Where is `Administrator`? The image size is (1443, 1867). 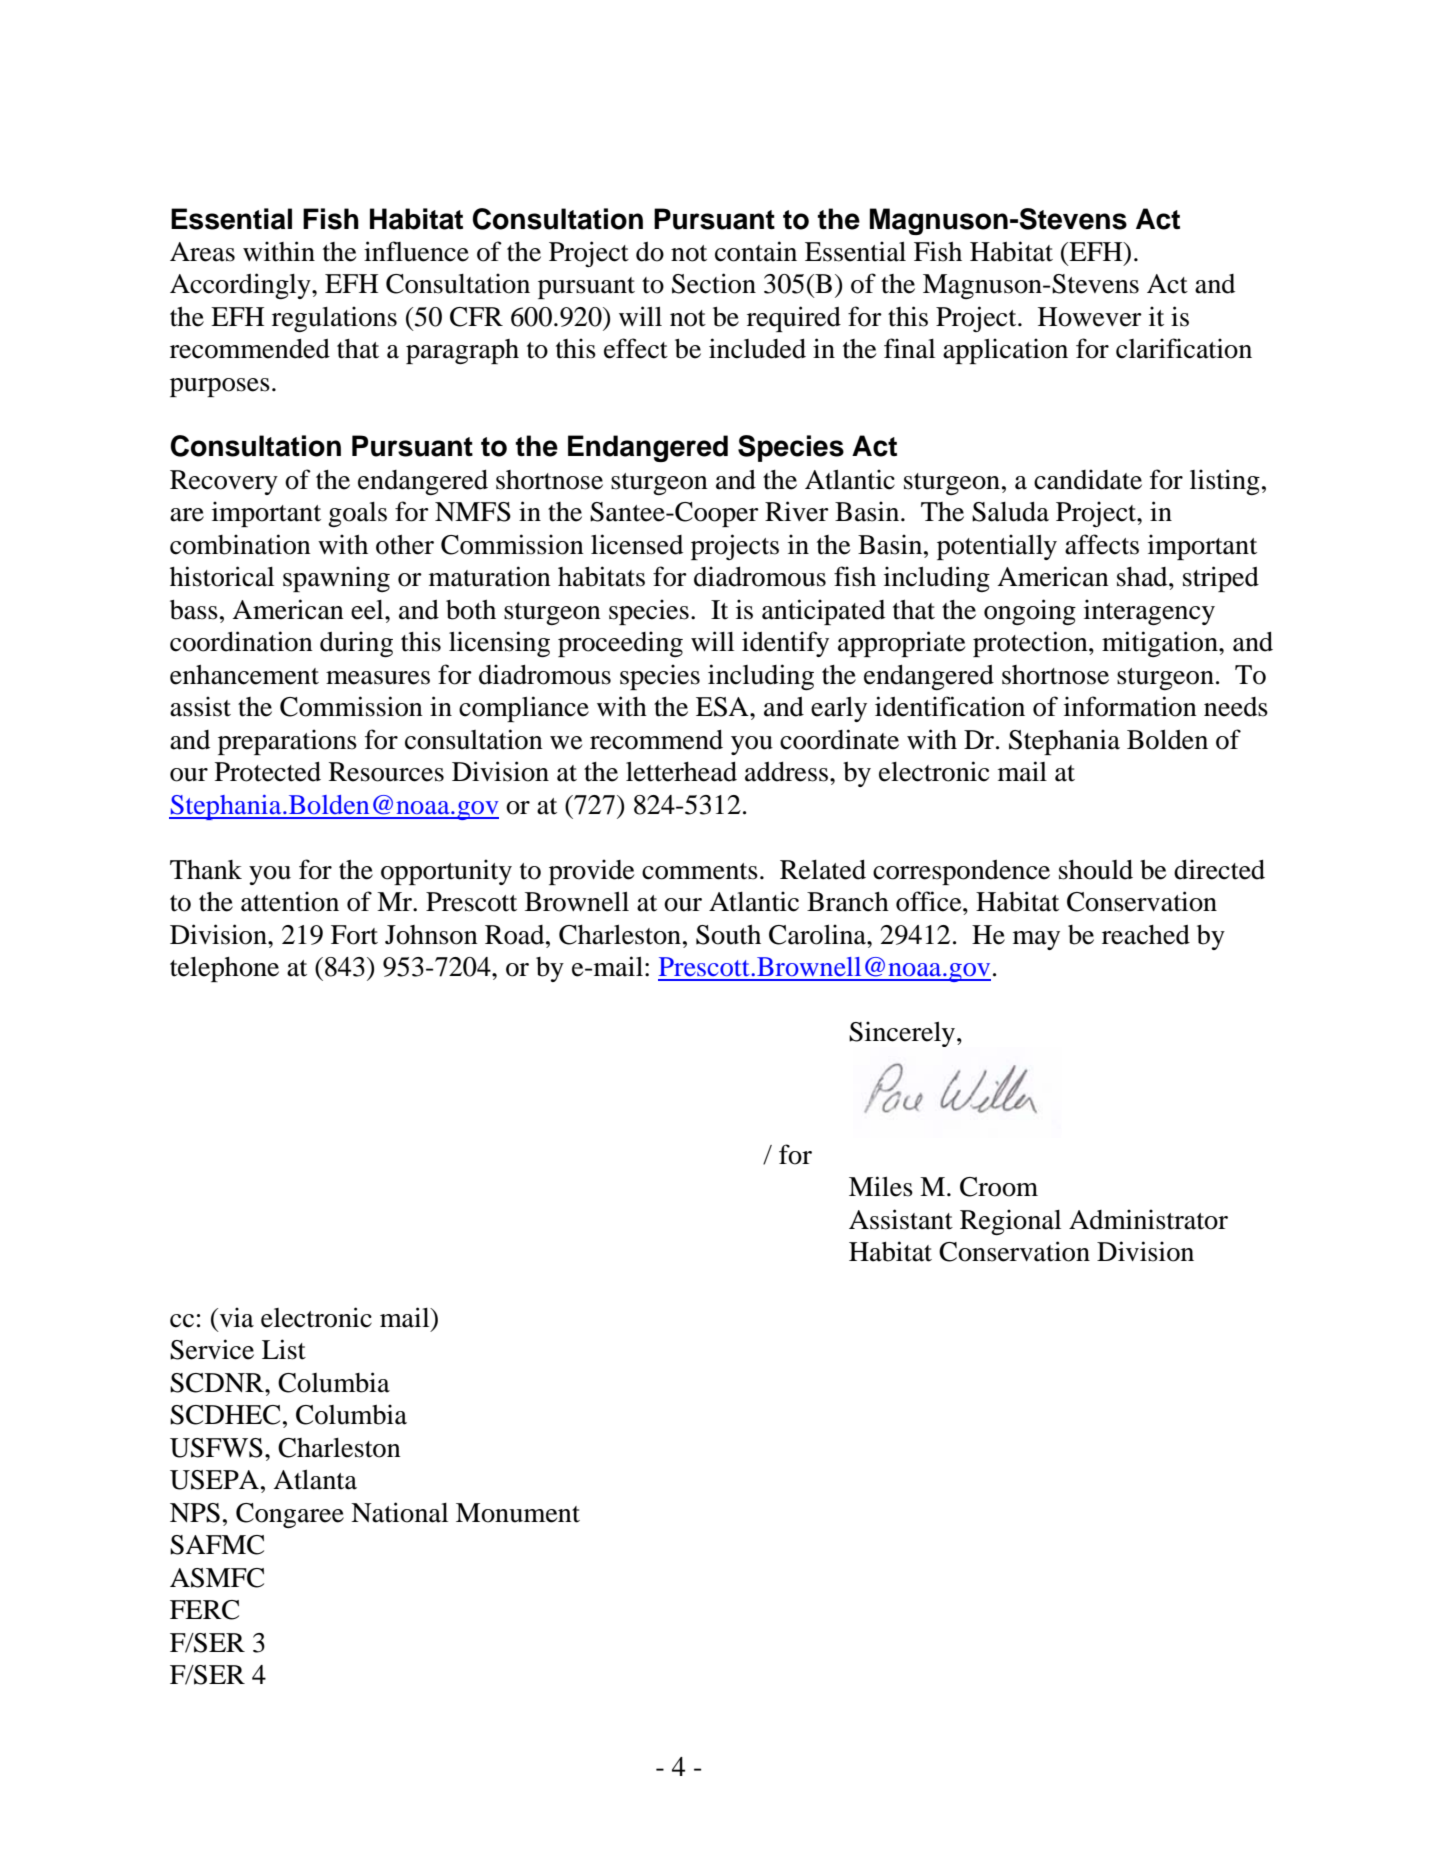 Administrator is located at coordinates (1148, 1219).
